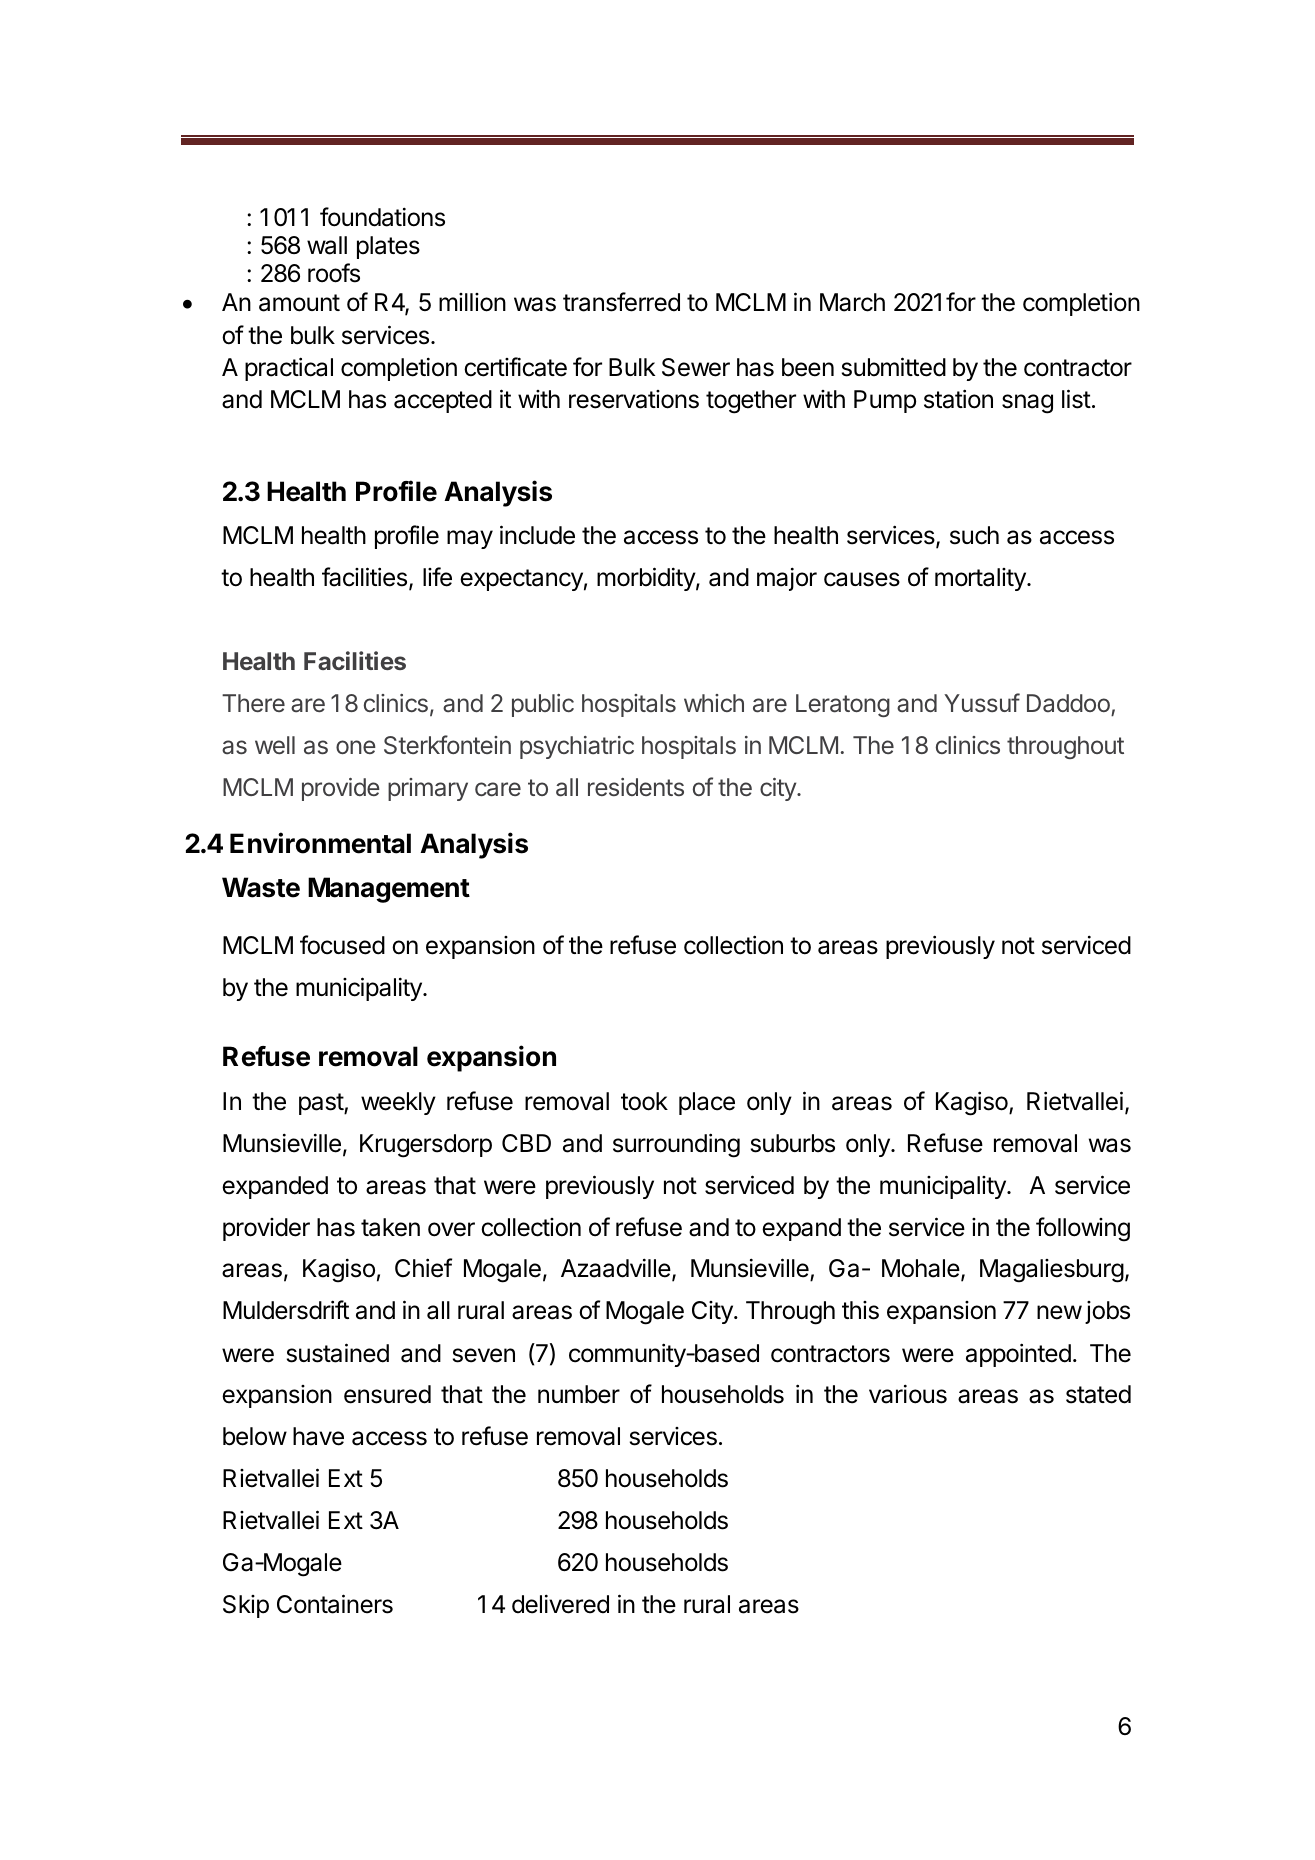  What do you see at coordinates (636, 787) in the screenshot?
I see `residents` at bounding box center [636, 787].
